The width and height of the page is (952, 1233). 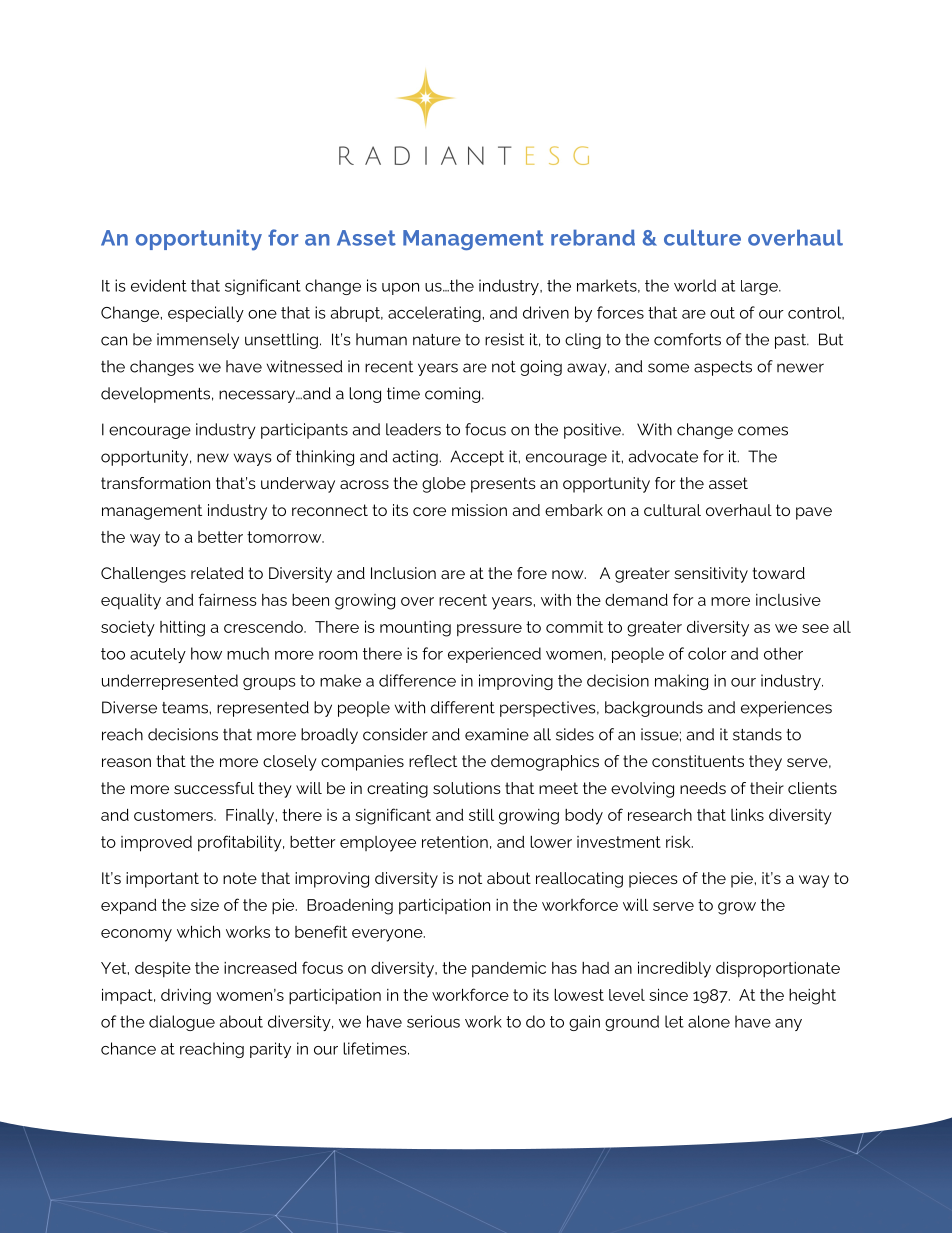 What do you see at coordinates (494, 655) in the page?
I see `experienced` at bounding box center [494, 655].
